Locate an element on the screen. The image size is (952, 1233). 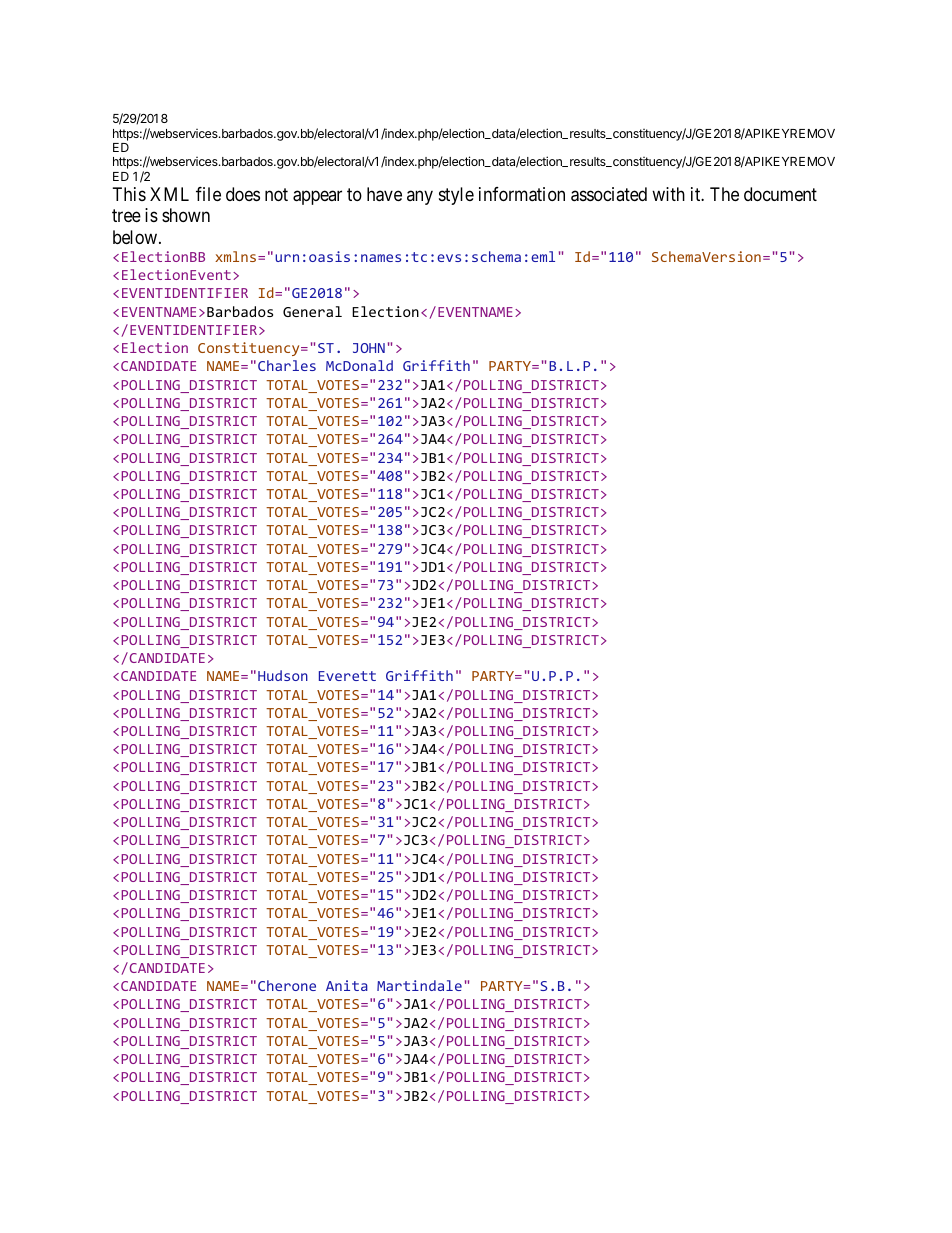
Anita is located at coordinates (347, 985).
